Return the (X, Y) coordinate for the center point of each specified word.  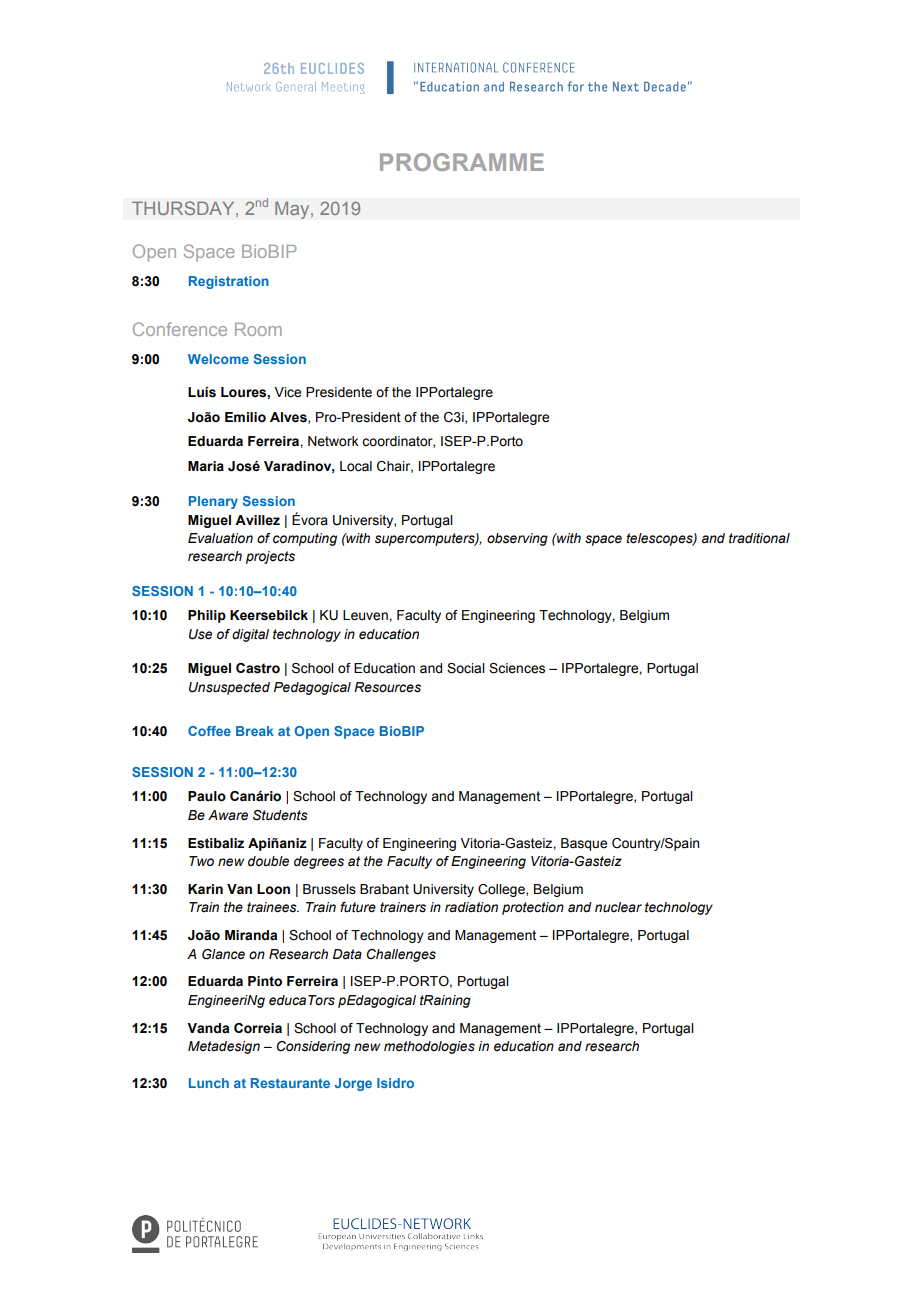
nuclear (618, 907)
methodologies (429, 1047)
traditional (759, 538)
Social (466, 668)
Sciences (517, 668)
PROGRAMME (462, 162)
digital (250, 635)
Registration (229, 282)
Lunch (209, 1083)
